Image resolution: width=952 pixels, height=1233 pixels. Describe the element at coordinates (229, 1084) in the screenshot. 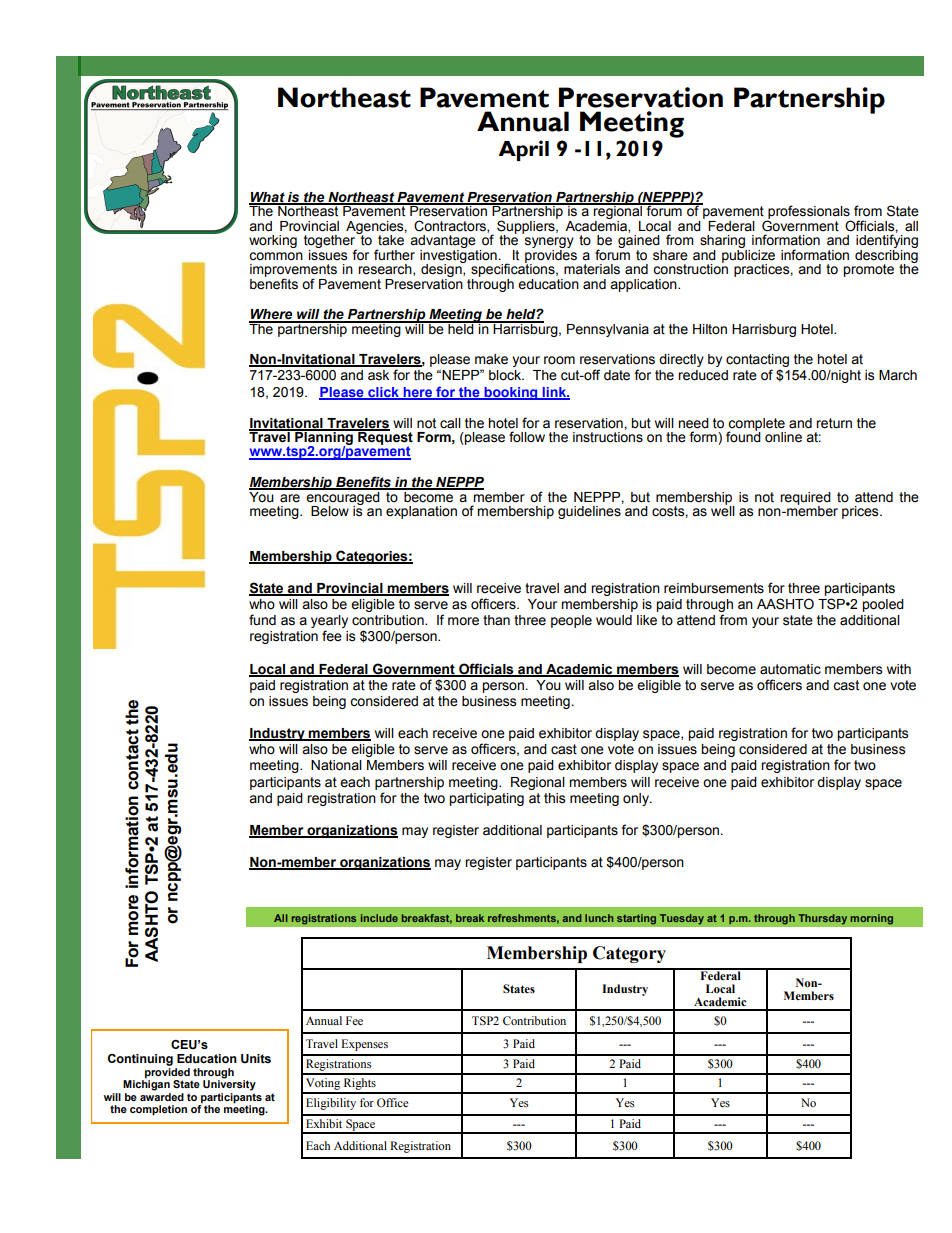

I see `University` at that location.
